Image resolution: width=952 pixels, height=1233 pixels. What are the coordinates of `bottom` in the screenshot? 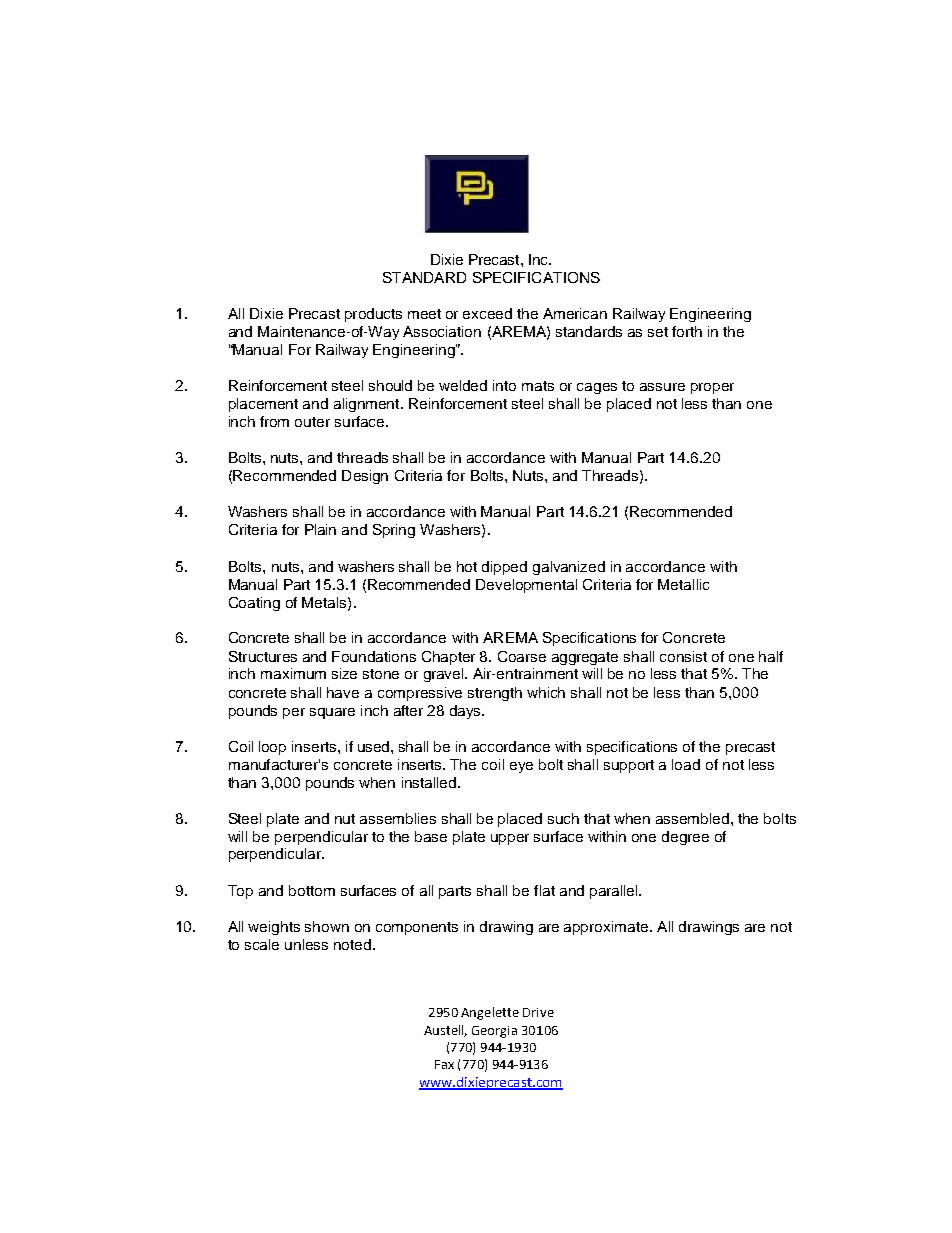 It's located at (312, 890).
